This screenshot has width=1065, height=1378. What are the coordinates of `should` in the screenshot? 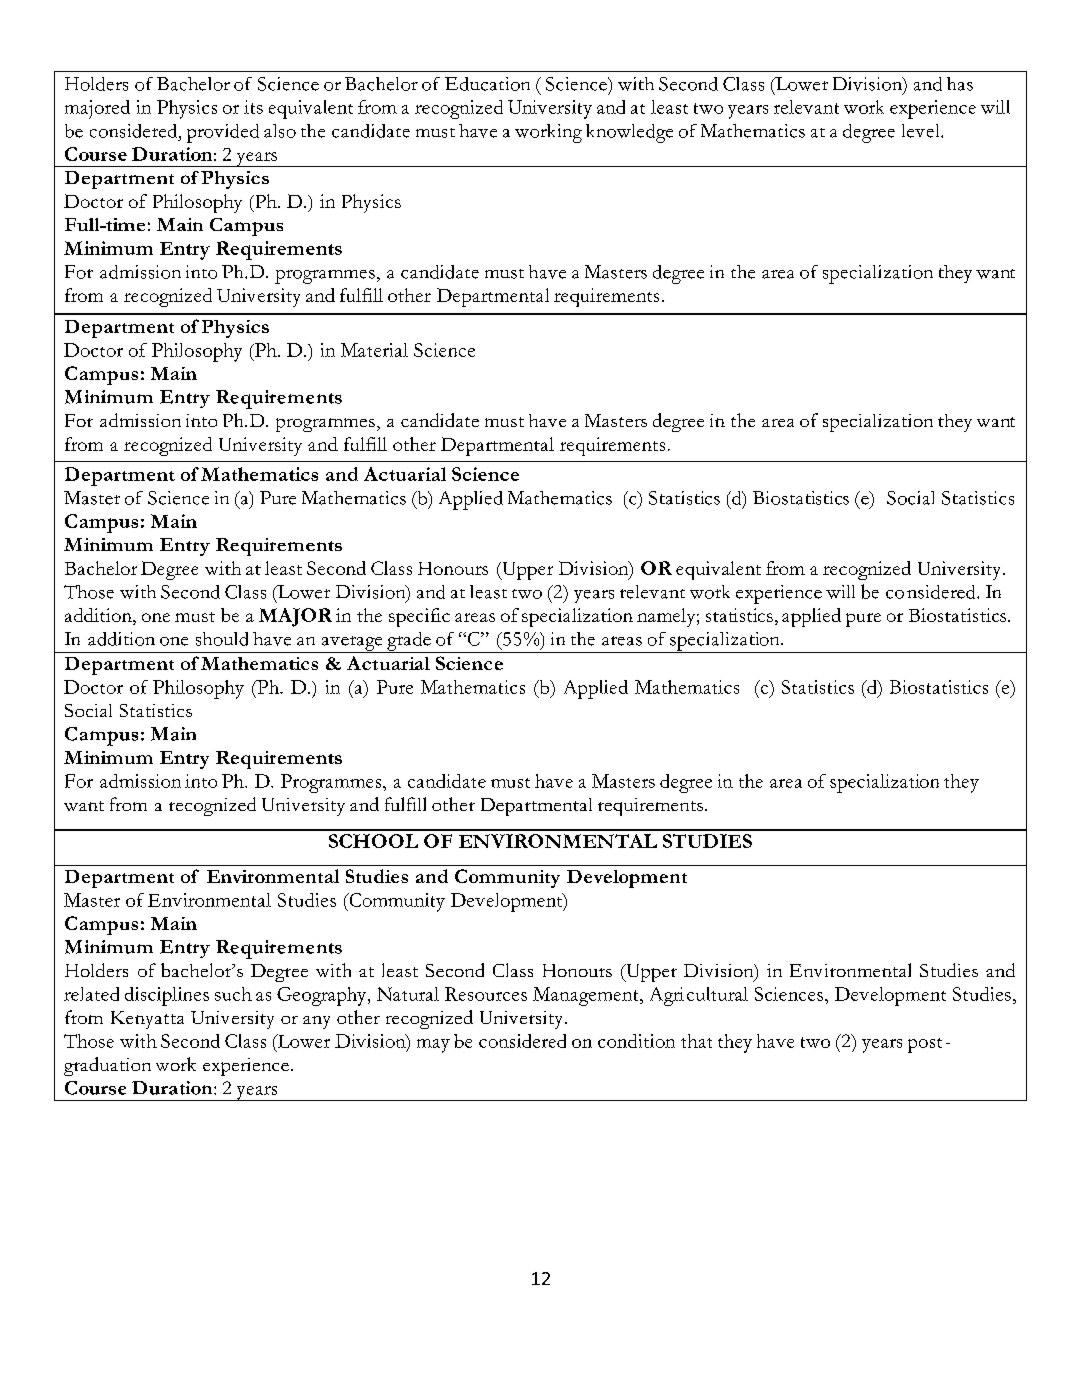 It's located at (222, 639).
